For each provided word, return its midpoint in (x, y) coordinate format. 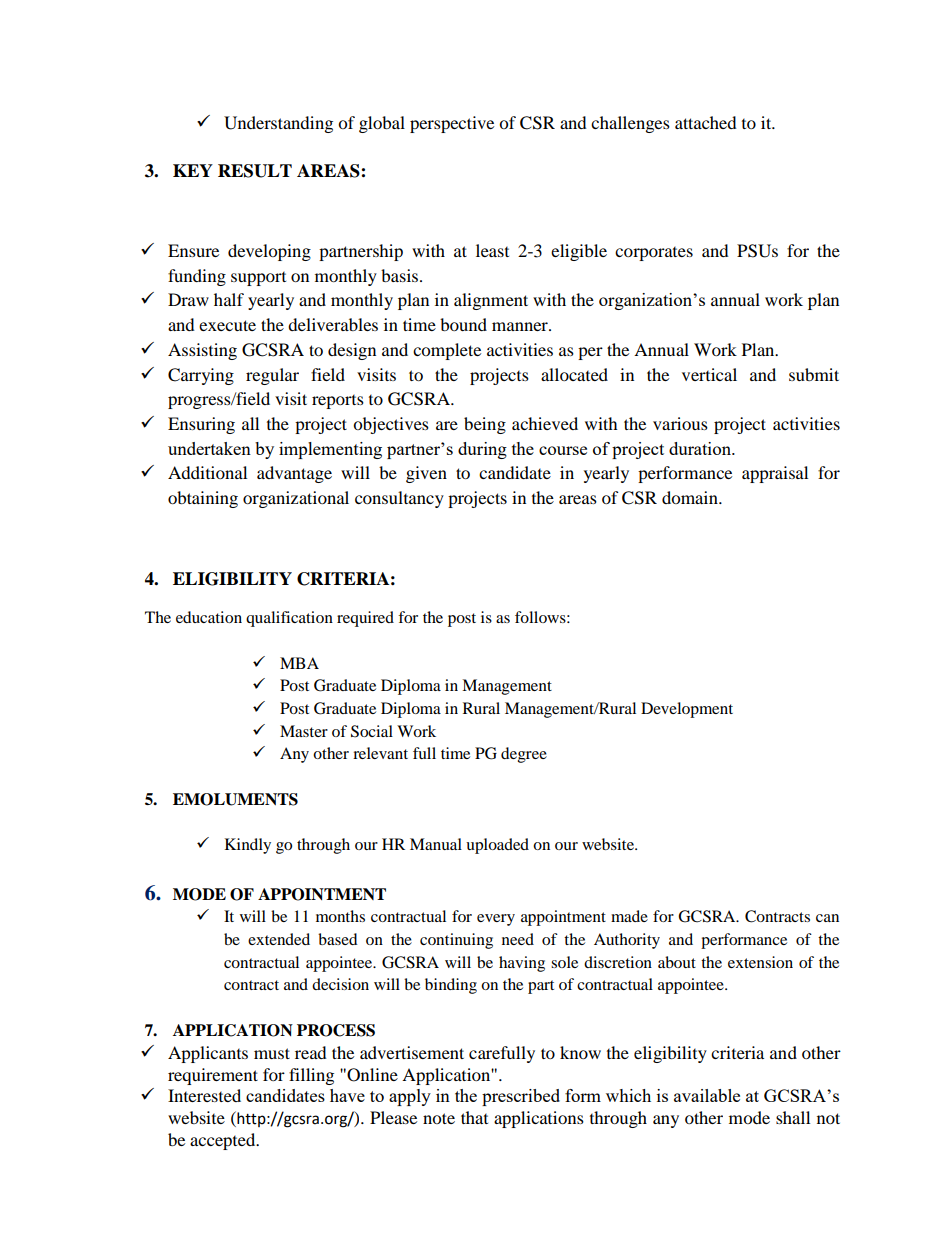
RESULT (255, 171)
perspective (452, 124)
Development (687, 710)
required (365, 619)
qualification (289, 619)
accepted (224, 1141)
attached (706, 122)
